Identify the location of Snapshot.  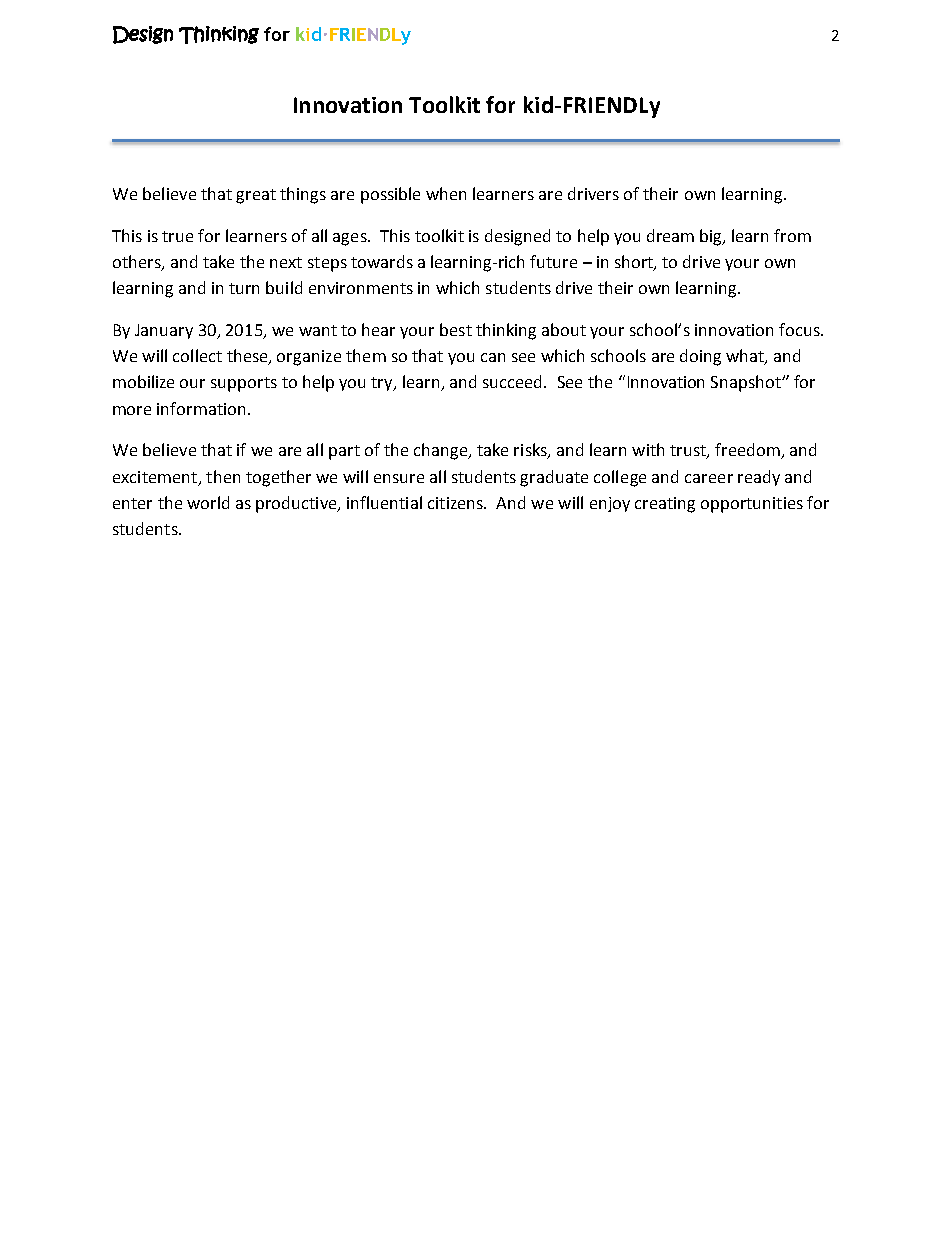
(747, 383).
